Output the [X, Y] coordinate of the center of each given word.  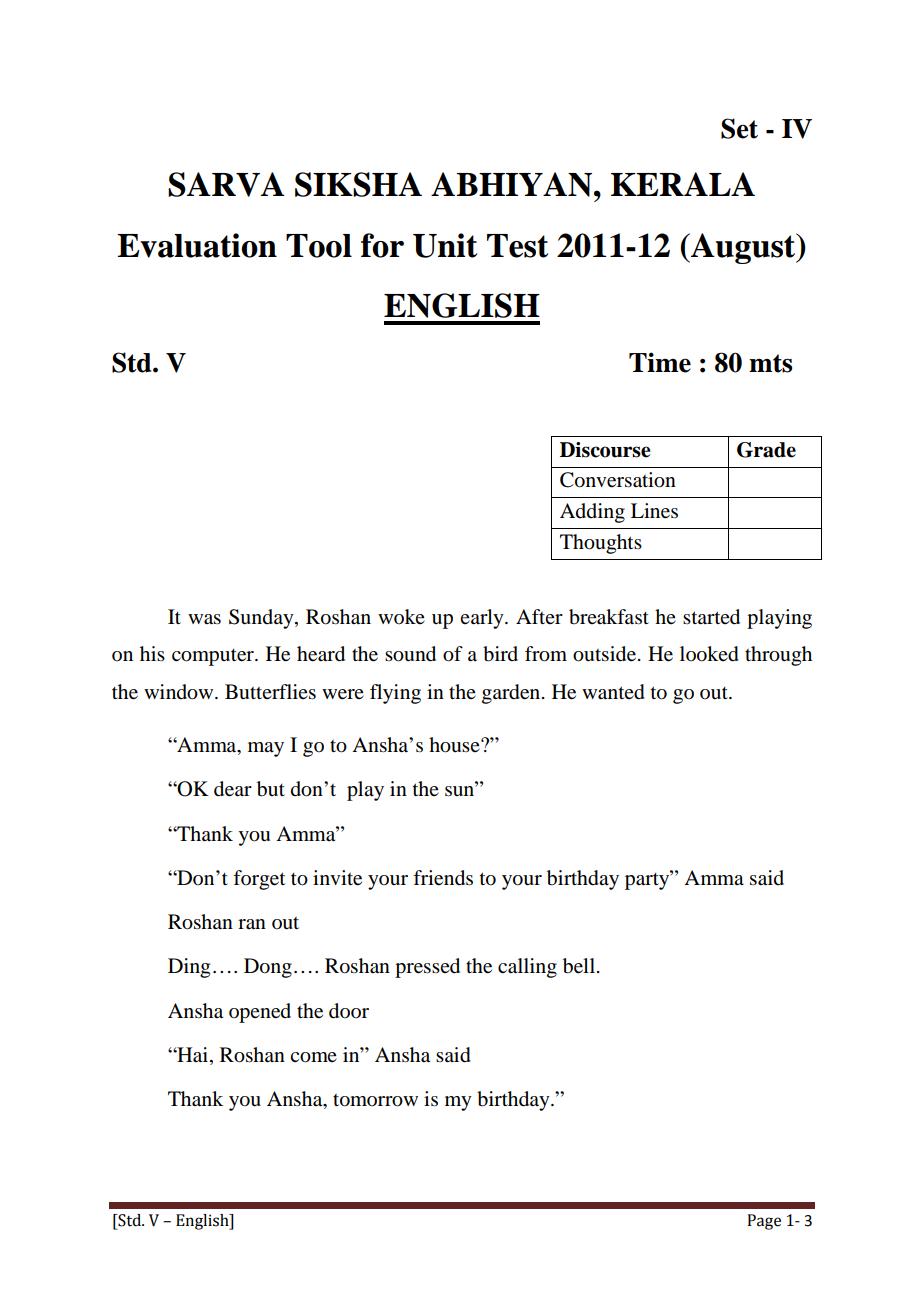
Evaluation [197, 245]
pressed [427, 968]
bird [500, 654]
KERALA [683, 184]
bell [580, 966]
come [313, 1057]
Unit [445, 245]
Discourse [605, 450]
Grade [766, 450]
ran [252, 924]
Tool [319, 246]
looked [709, 654]
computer [214, 657]
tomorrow [375, 1100]
